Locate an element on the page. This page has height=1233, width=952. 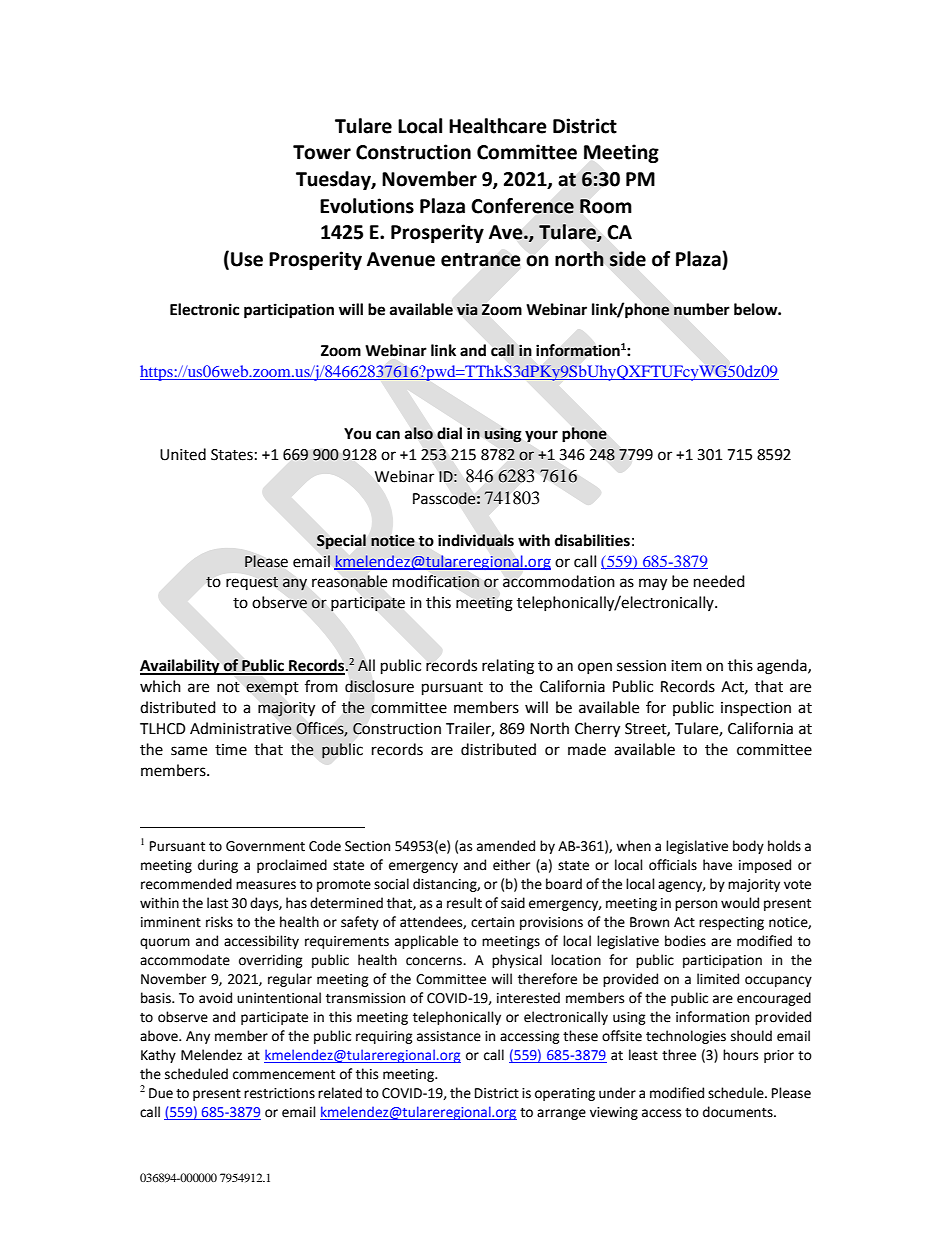
documents is located at coordinates (739, 1112).
